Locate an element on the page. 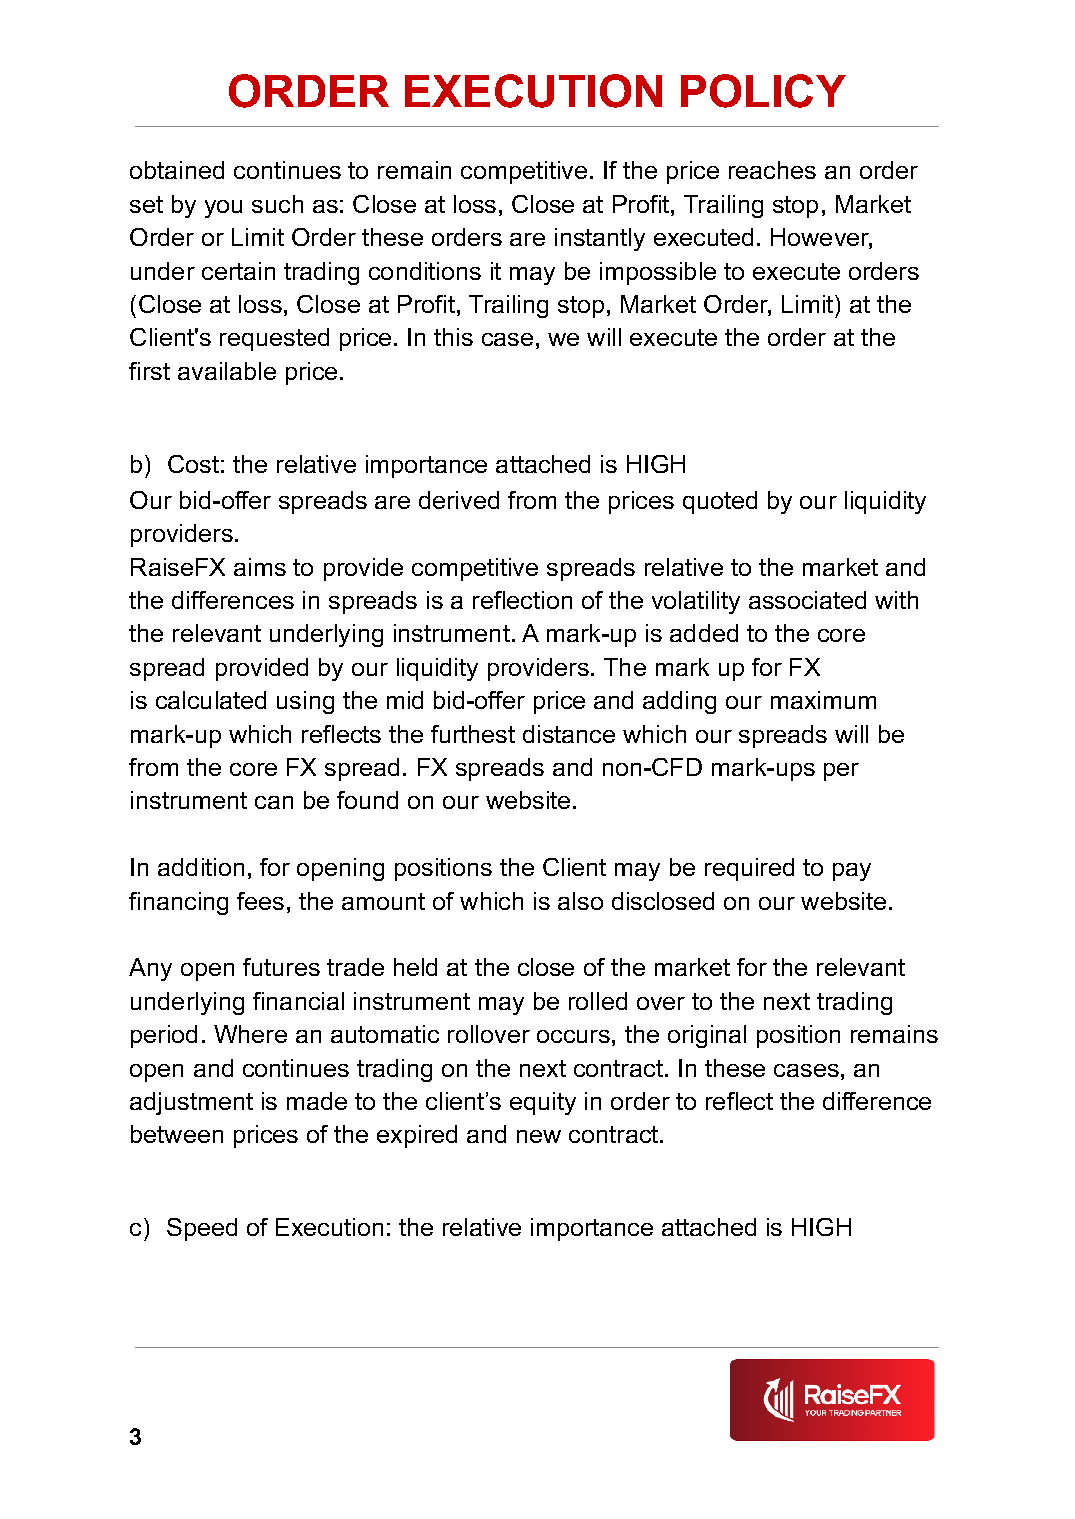 The image size is (1075, 1519). maximum is located at coordinates (823, 700).
